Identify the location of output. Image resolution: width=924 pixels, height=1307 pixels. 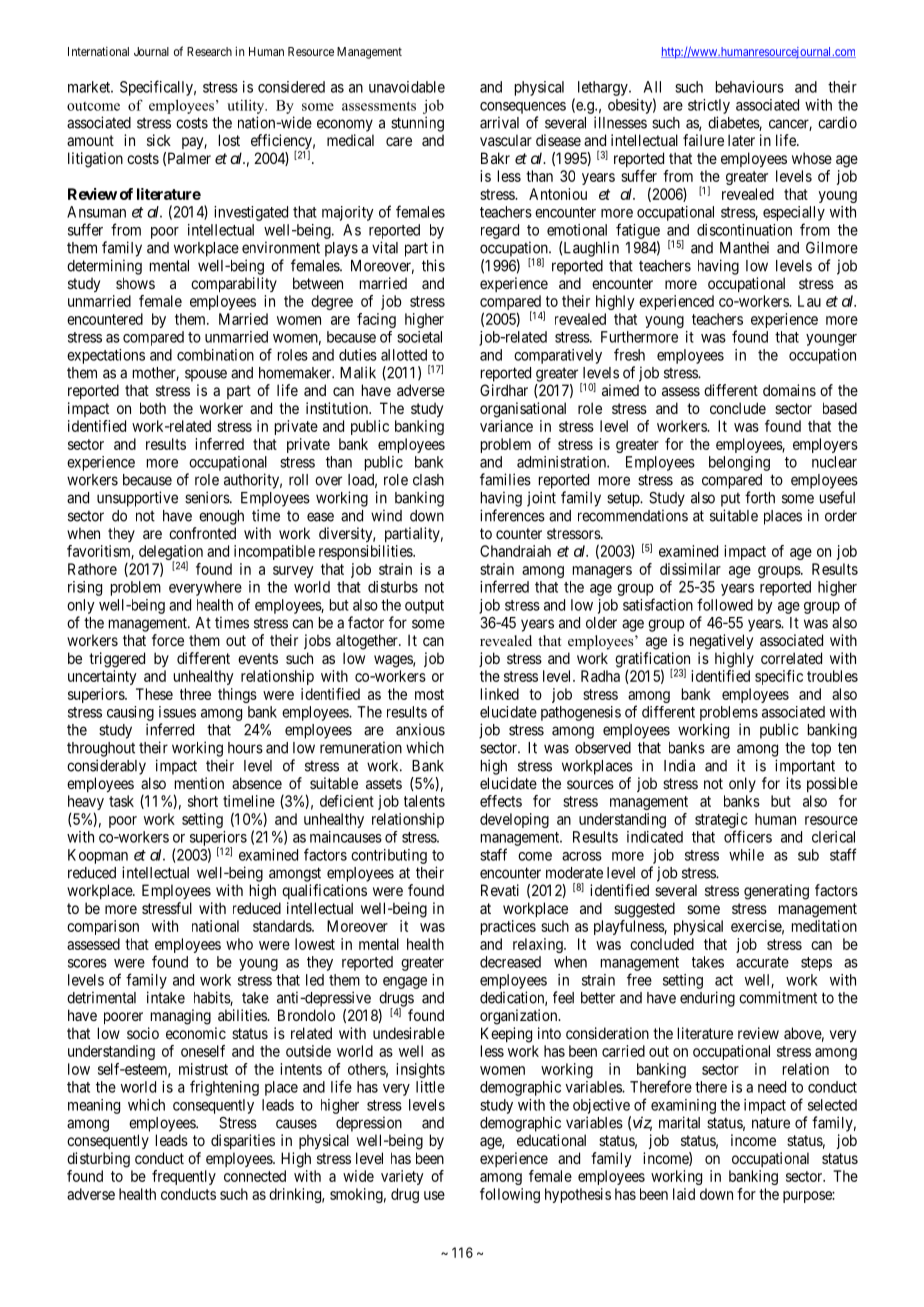
(424, 607).
